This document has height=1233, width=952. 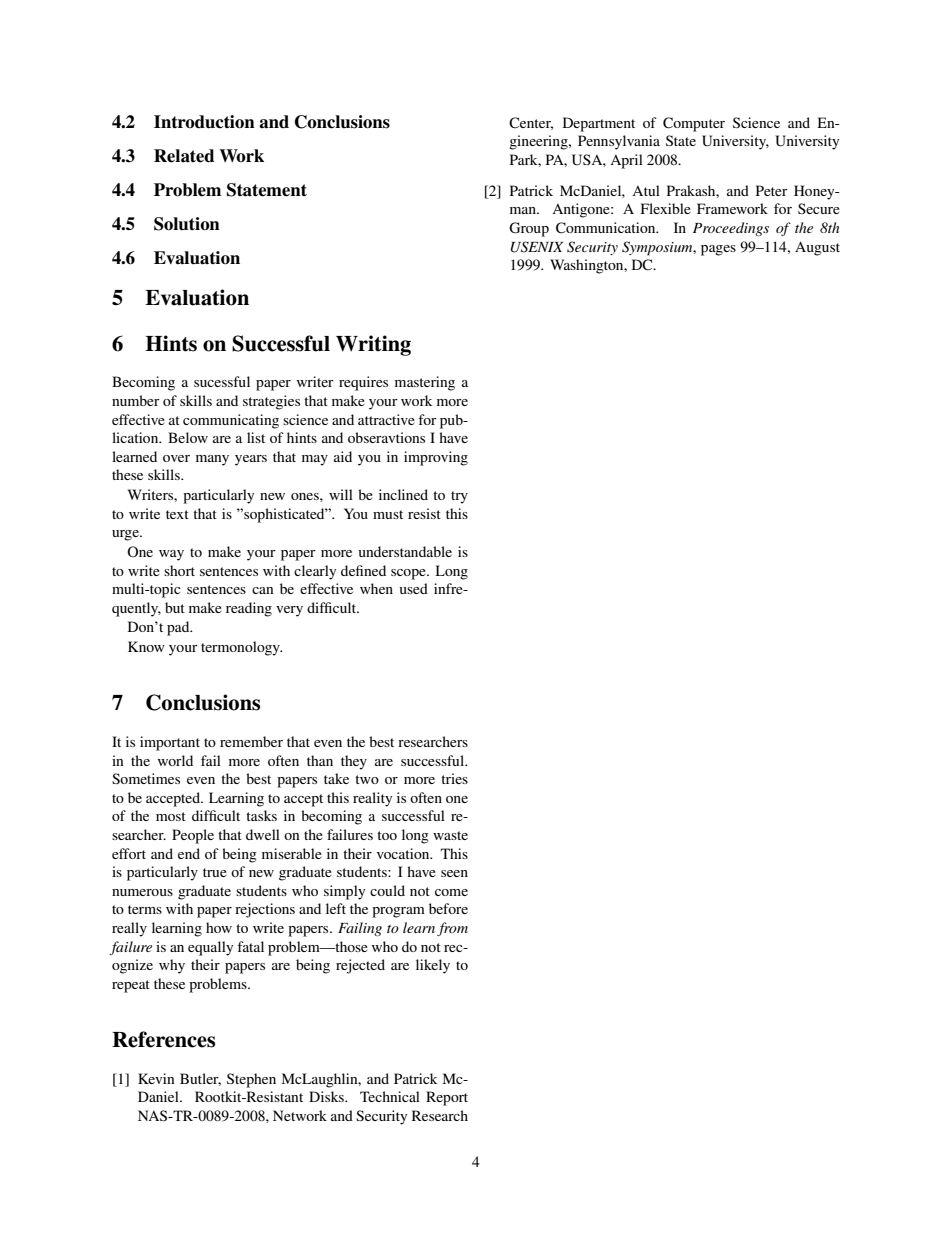 I want to click on try, so click(x=459, y=497).
